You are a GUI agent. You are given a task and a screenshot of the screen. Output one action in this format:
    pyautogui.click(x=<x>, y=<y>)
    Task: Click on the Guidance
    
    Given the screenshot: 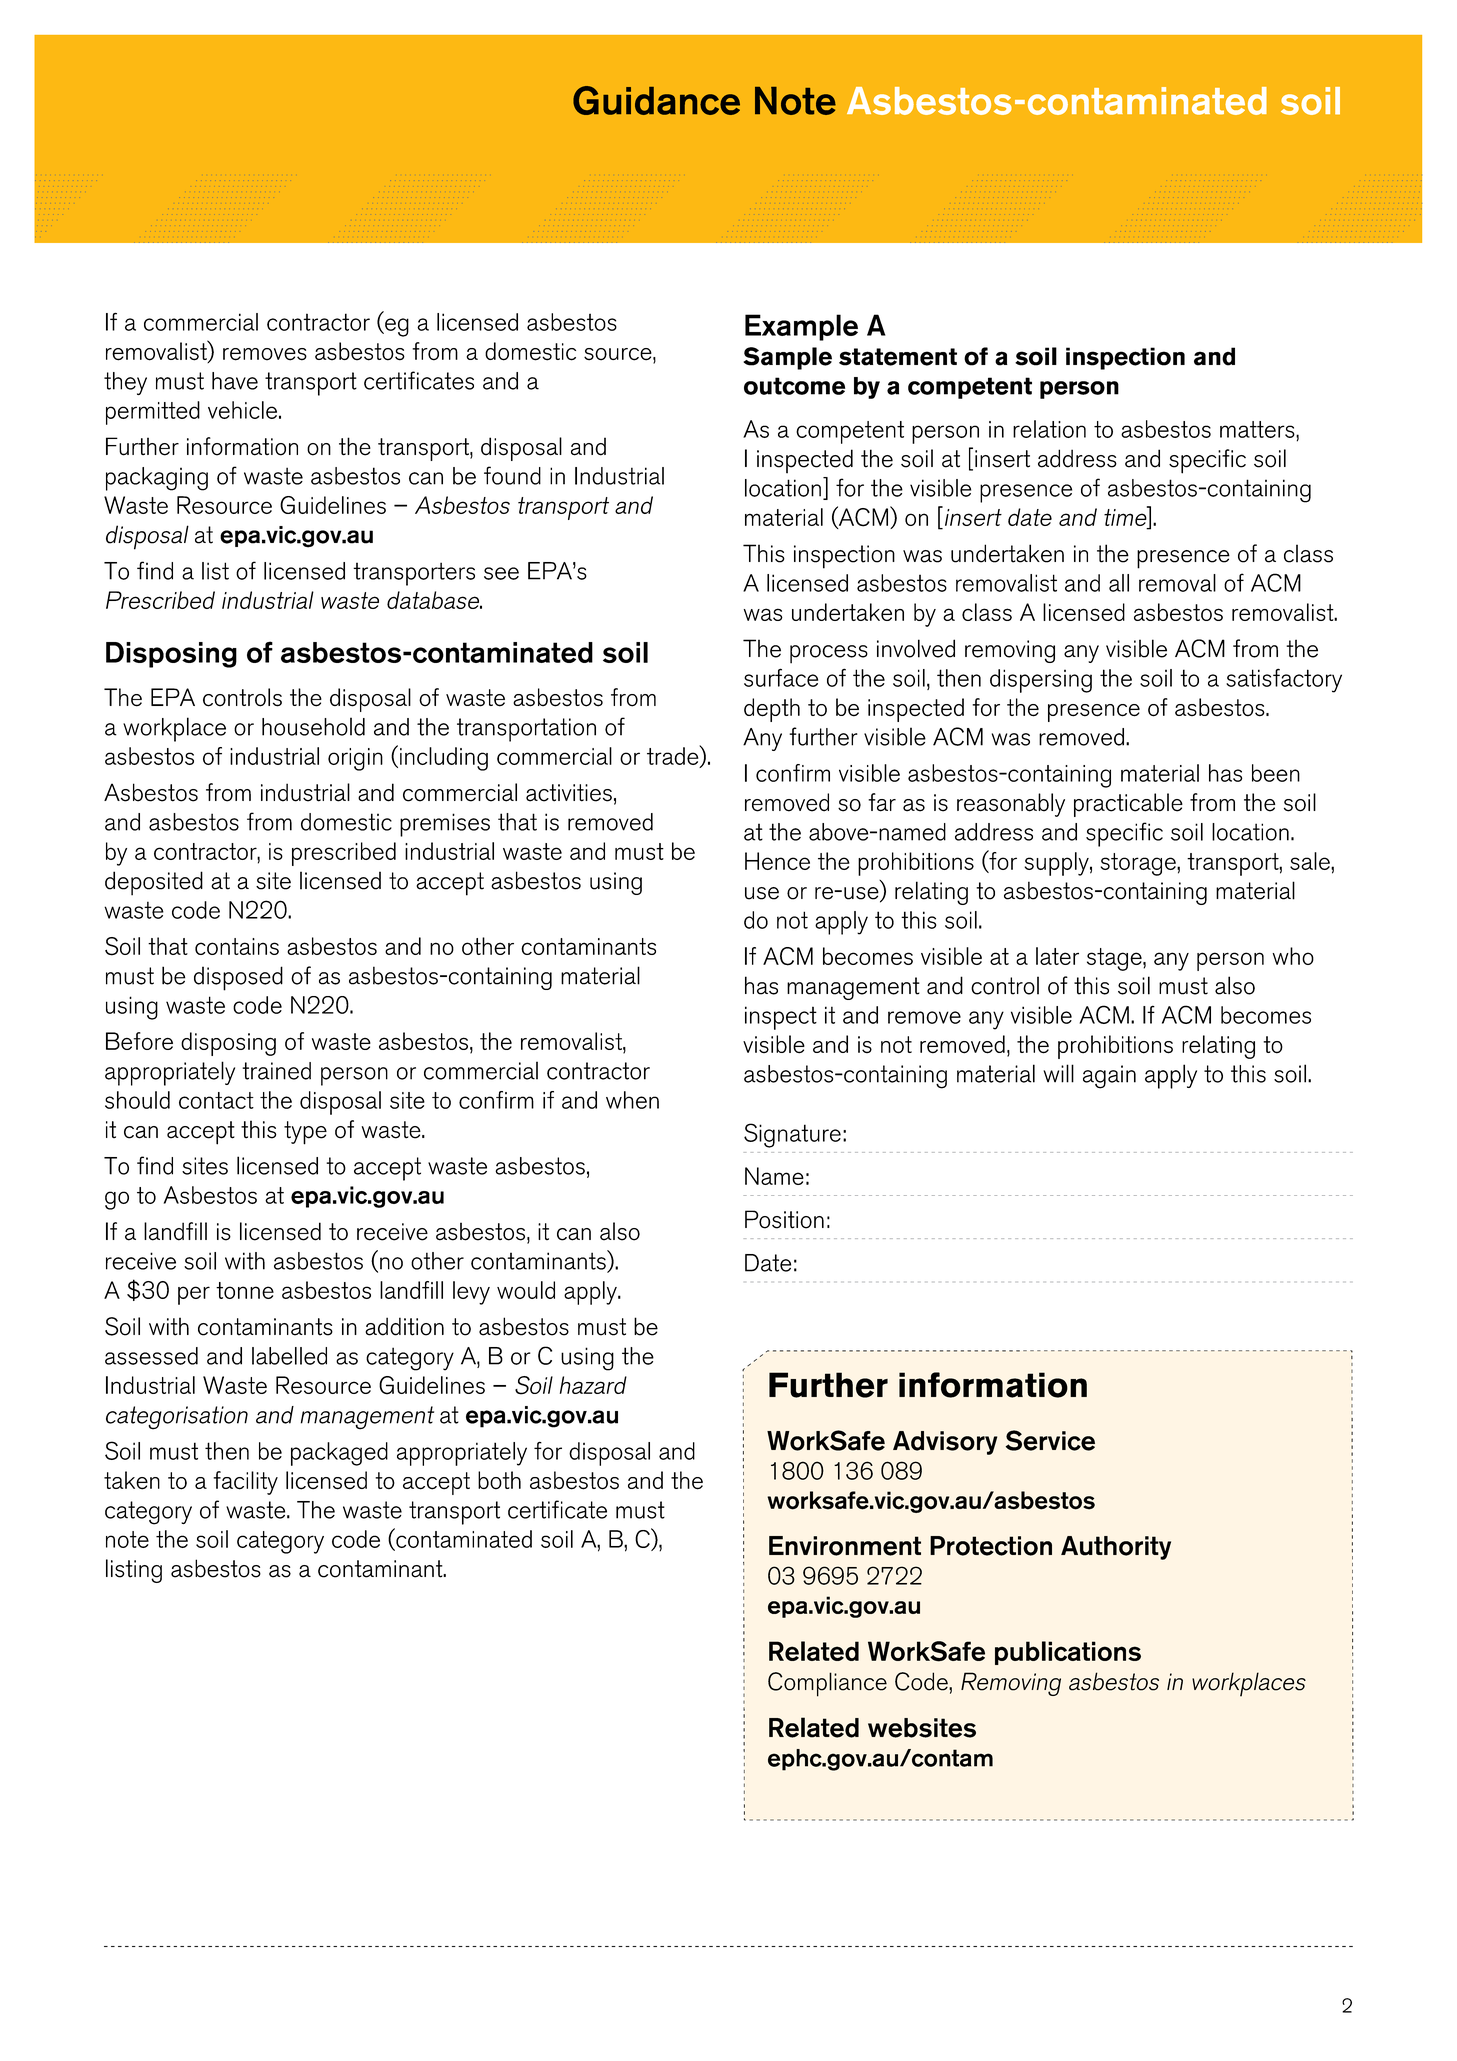 What is the action you would take?
    pyautogui.click(x=656, y=100)
